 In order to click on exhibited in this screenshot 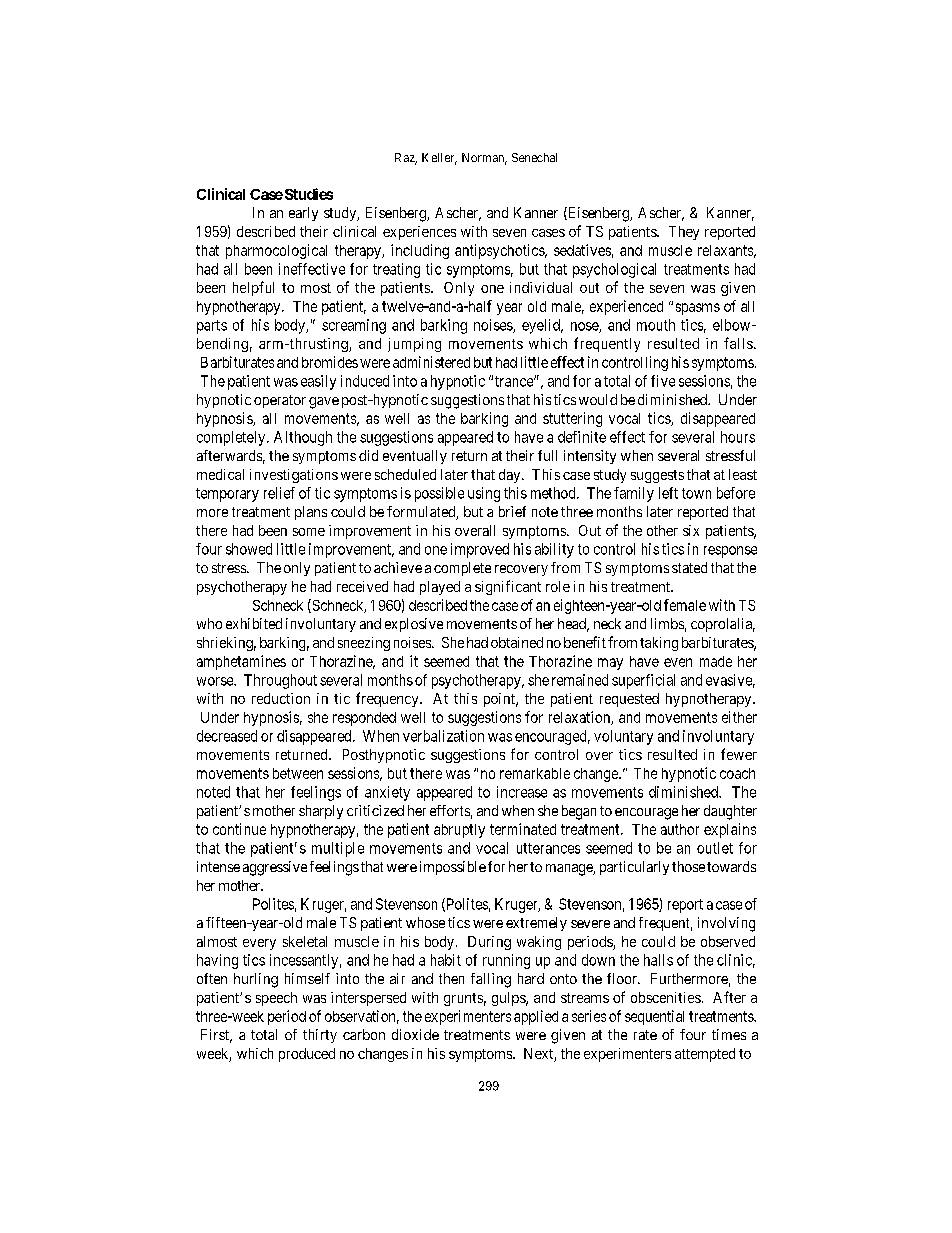, I will do `click(254, 623)`.
